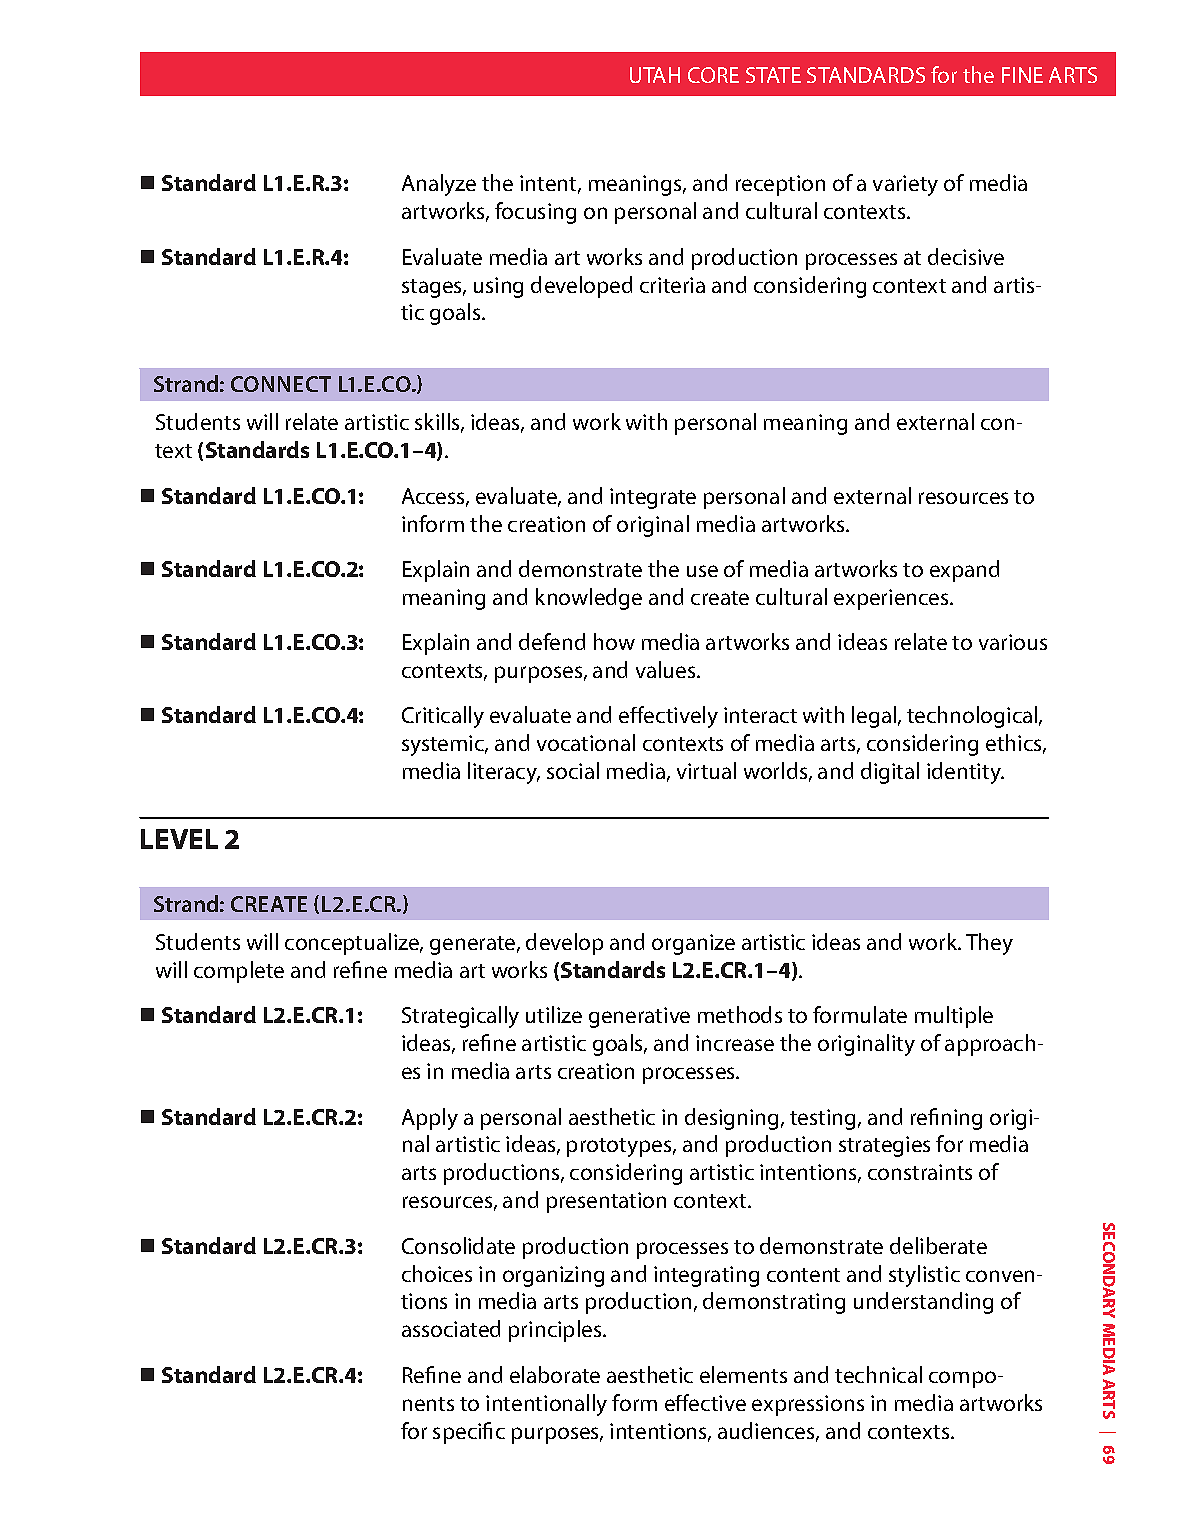  Describe the element at coordinates (179, 839) in the page. I see `LEVEL` at that location.
